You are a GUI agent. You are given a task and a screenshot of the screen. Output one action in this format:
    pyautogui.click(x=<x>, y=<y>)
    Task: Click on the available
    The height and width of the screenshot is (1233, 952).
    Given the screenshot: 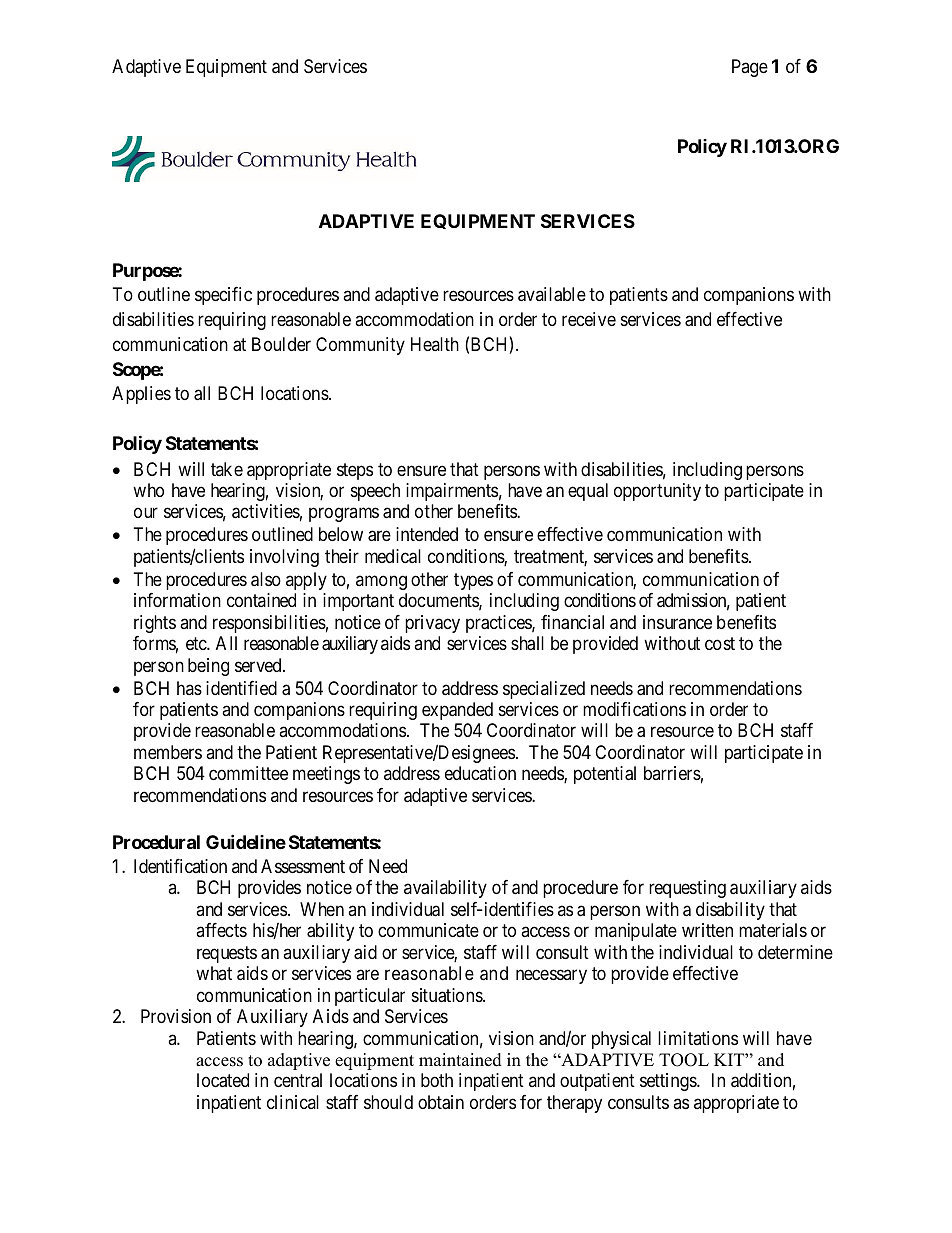 What is the action you would take?
    pyautogui.click(x=552, y=294)
